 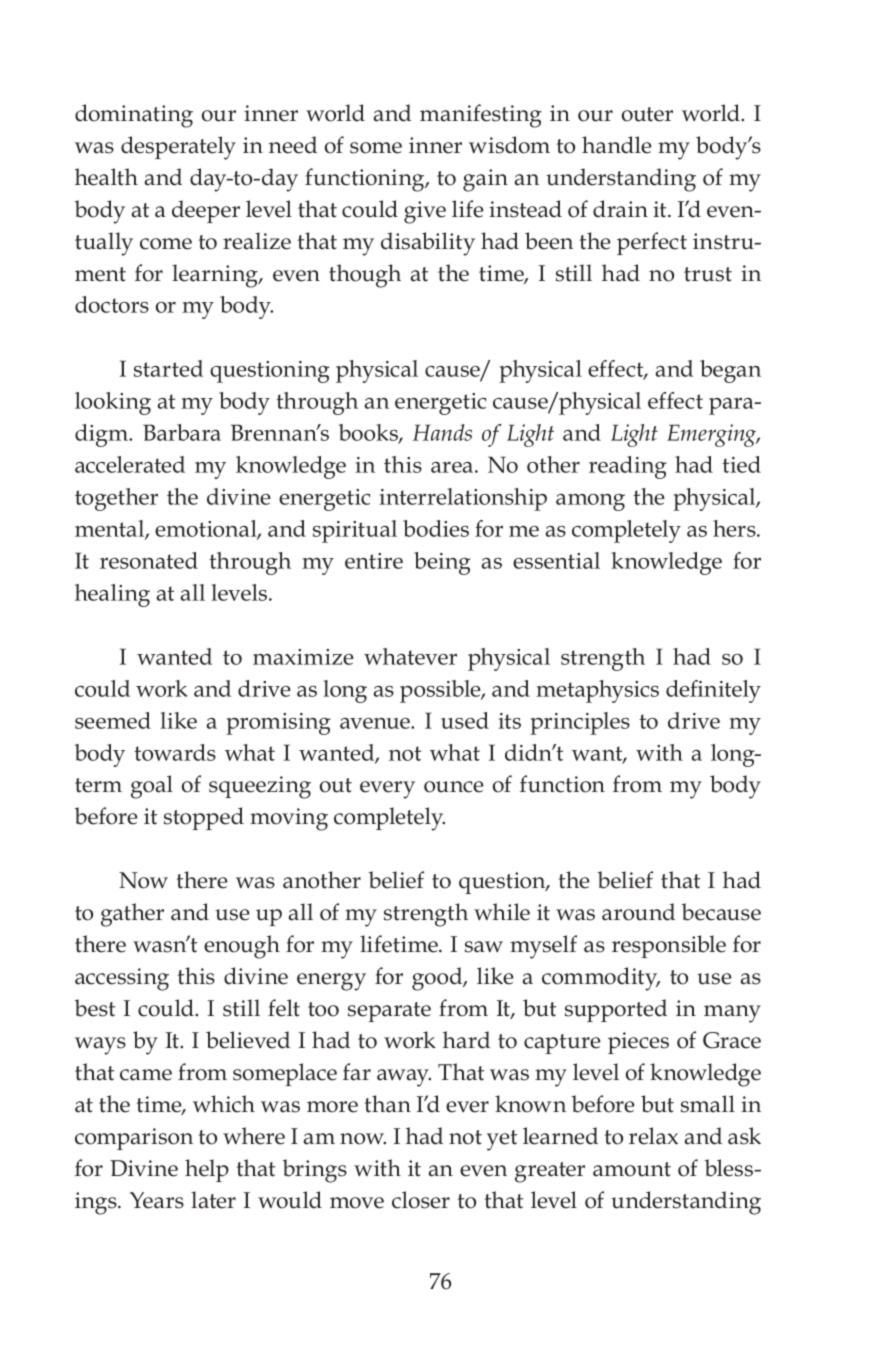 I want to click on help, so click(x=207, y=1170).
